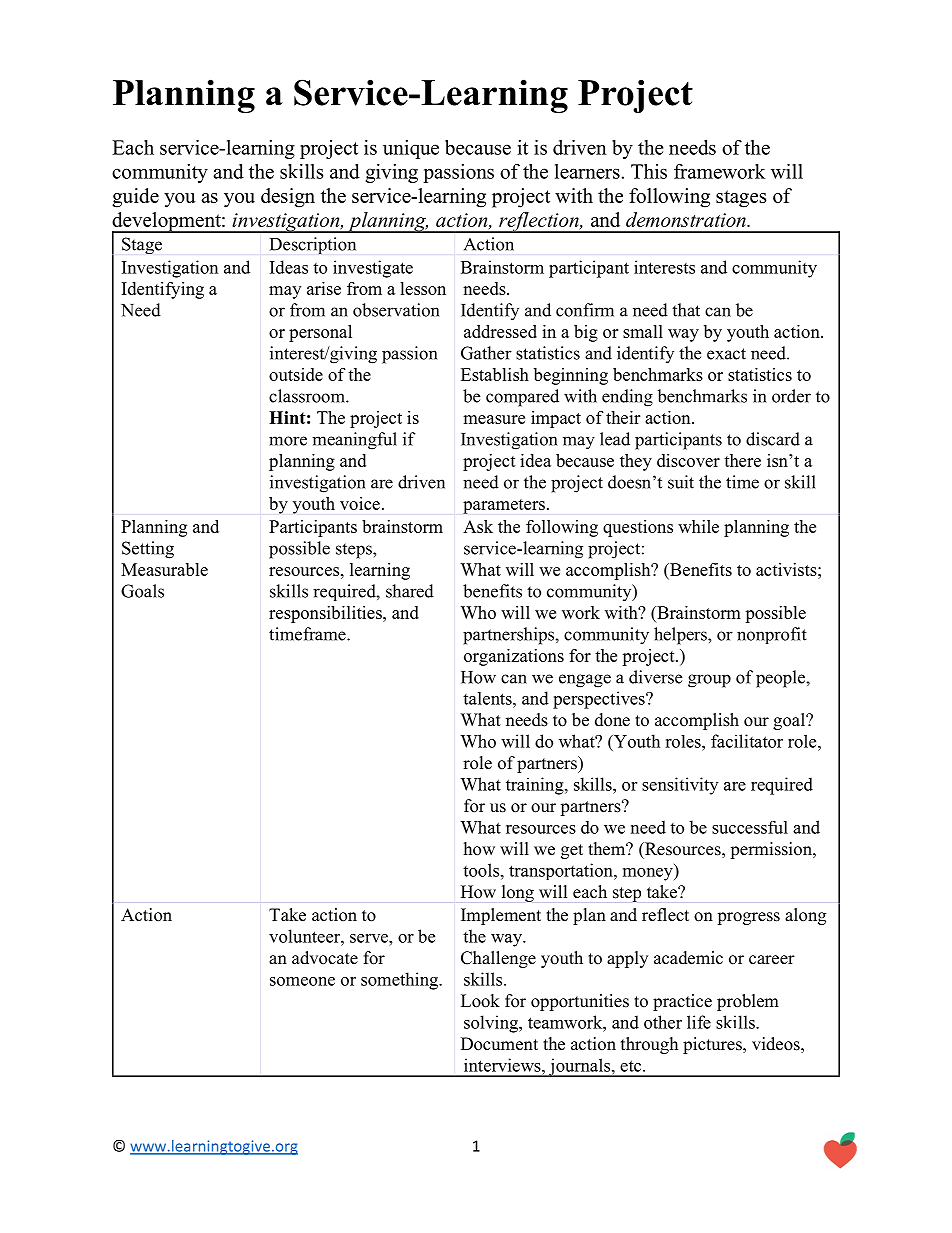  Describe the element at coordinates (649, 171) in the image. I see `This` at that location.
